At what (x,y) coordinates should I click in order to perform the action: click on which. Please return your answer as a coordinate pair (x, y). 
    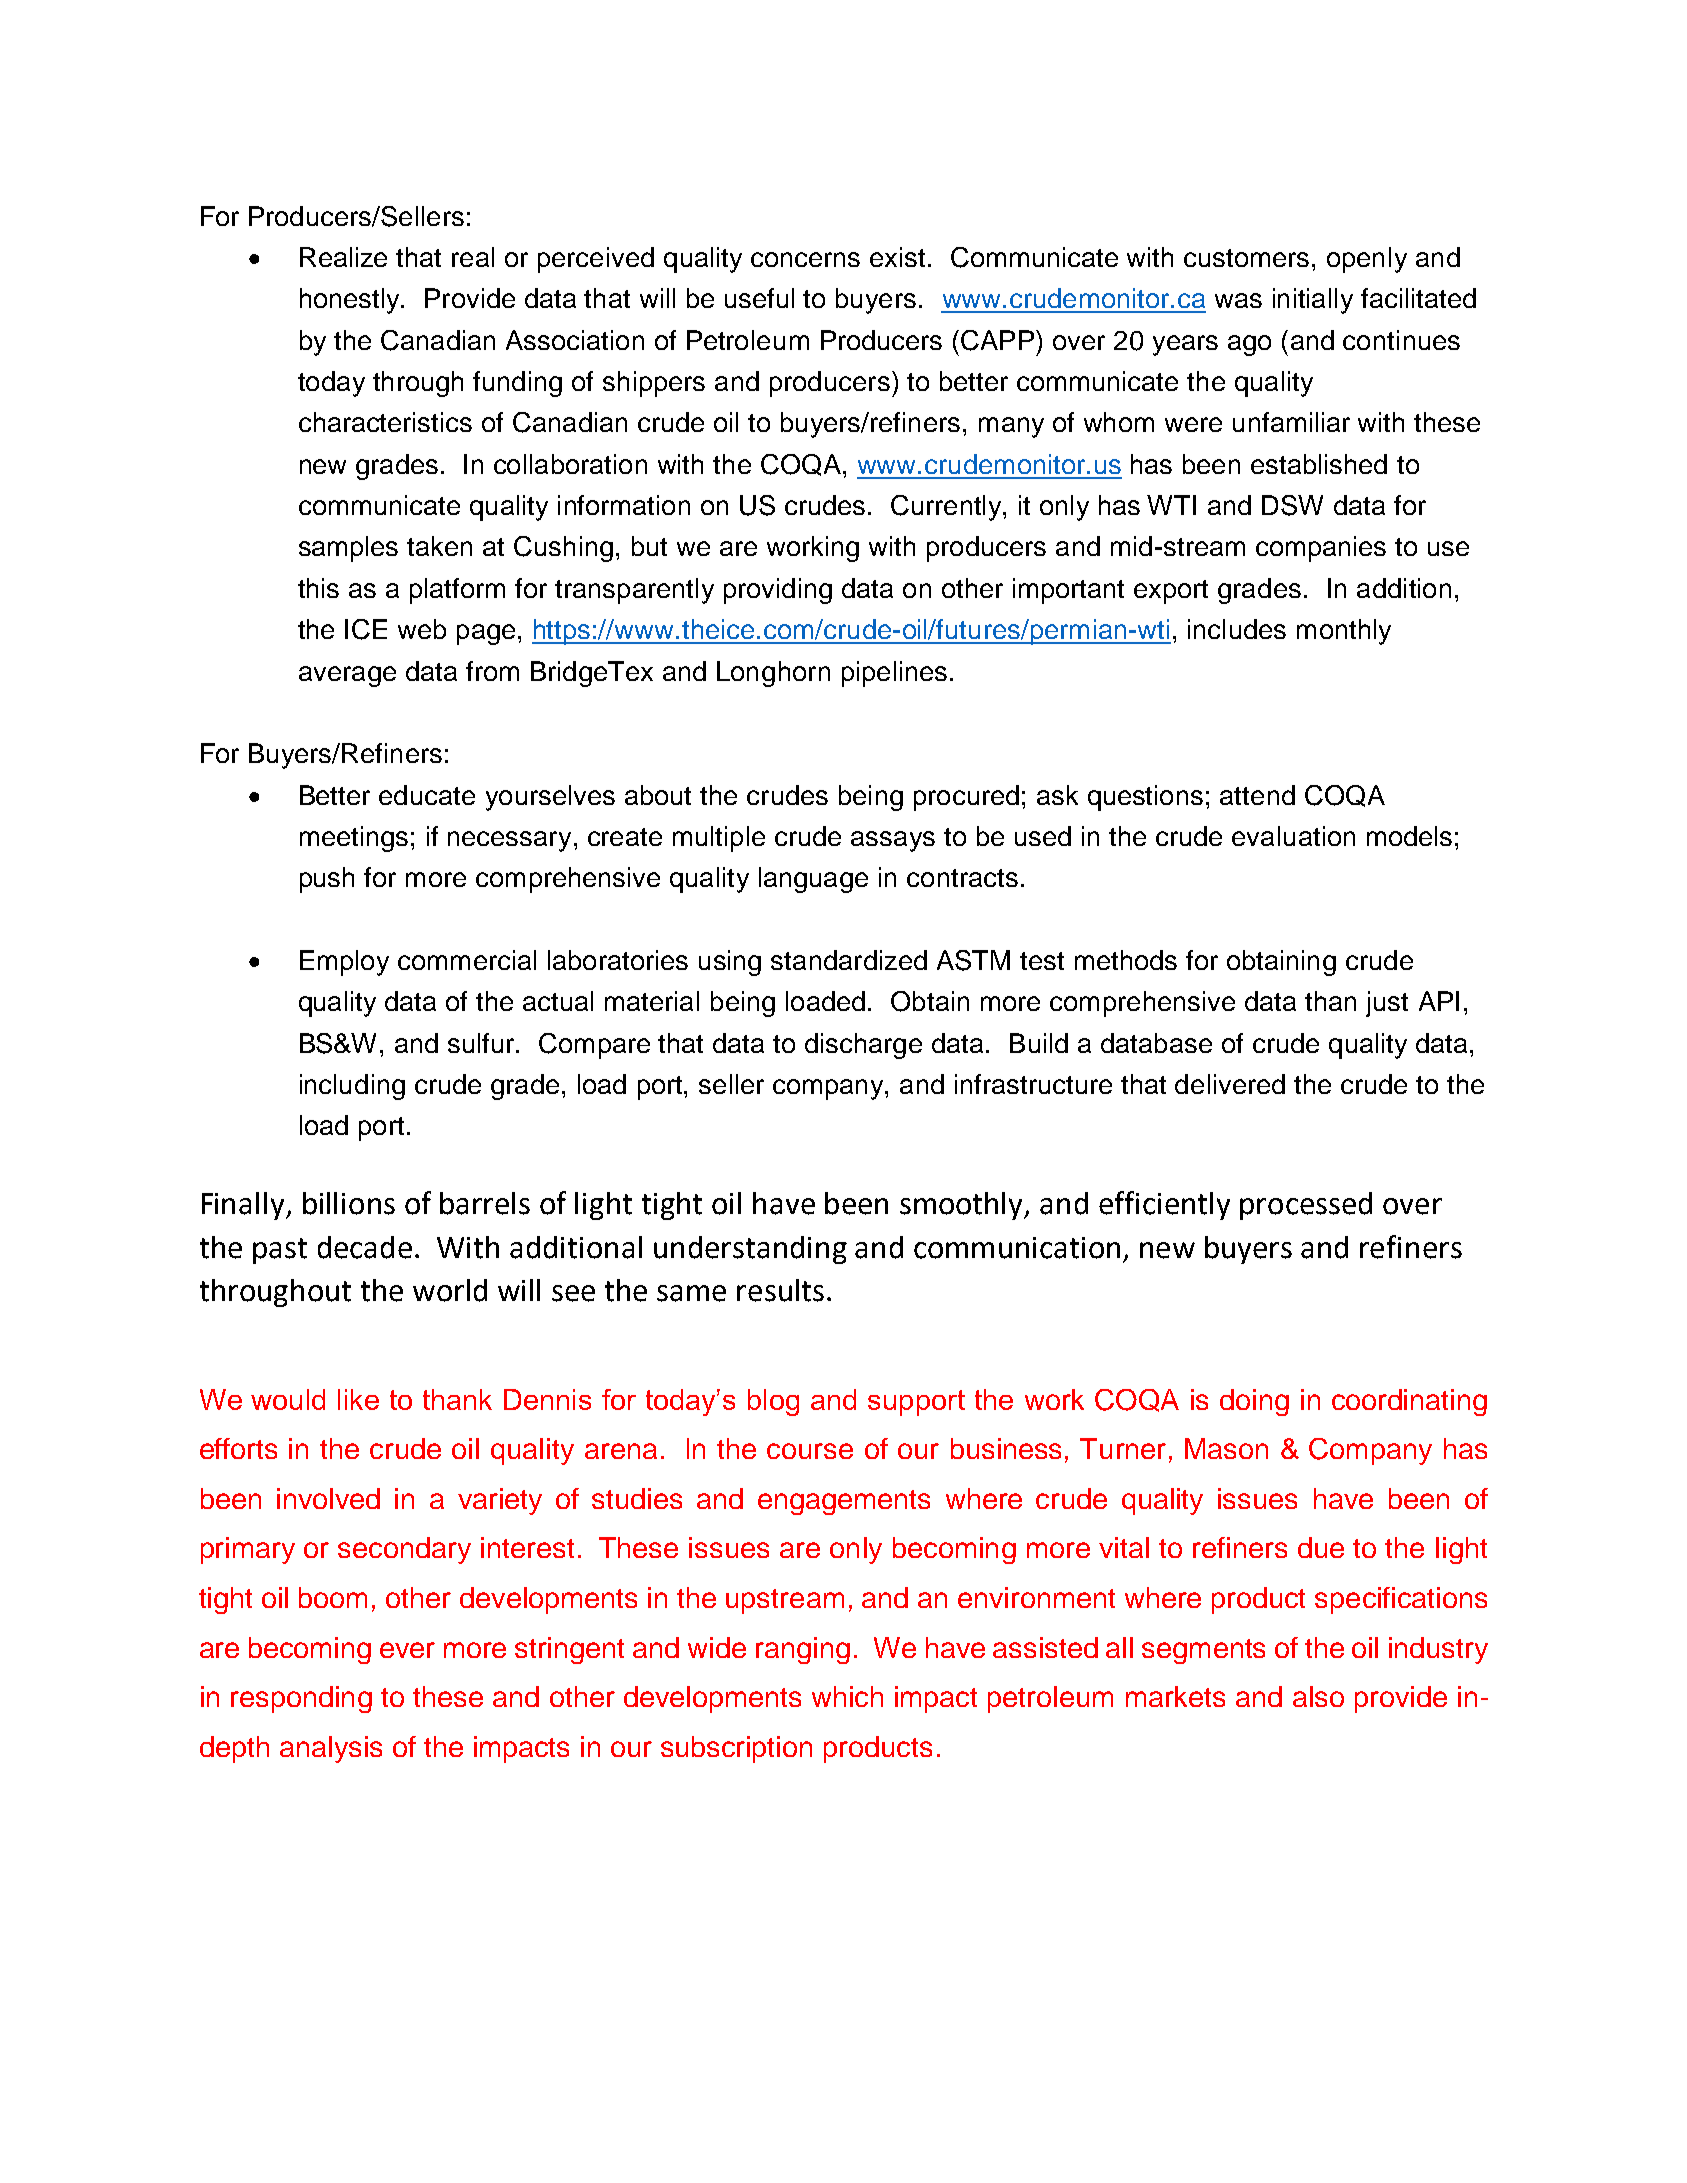
    Looking at the image, I should click on (847, 1696).
